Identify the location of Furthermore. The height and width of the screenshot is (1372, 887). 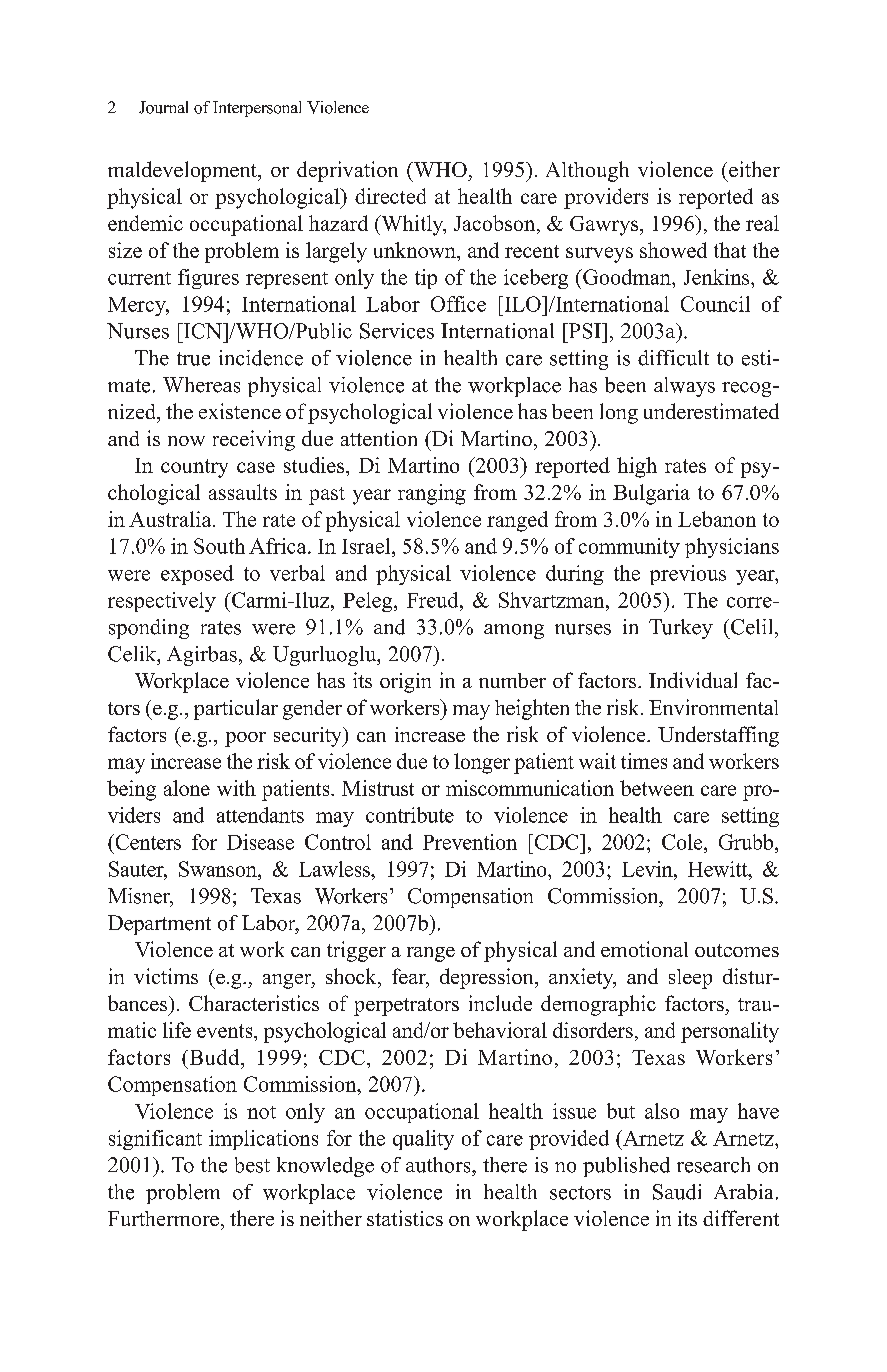
(163, 1218).
